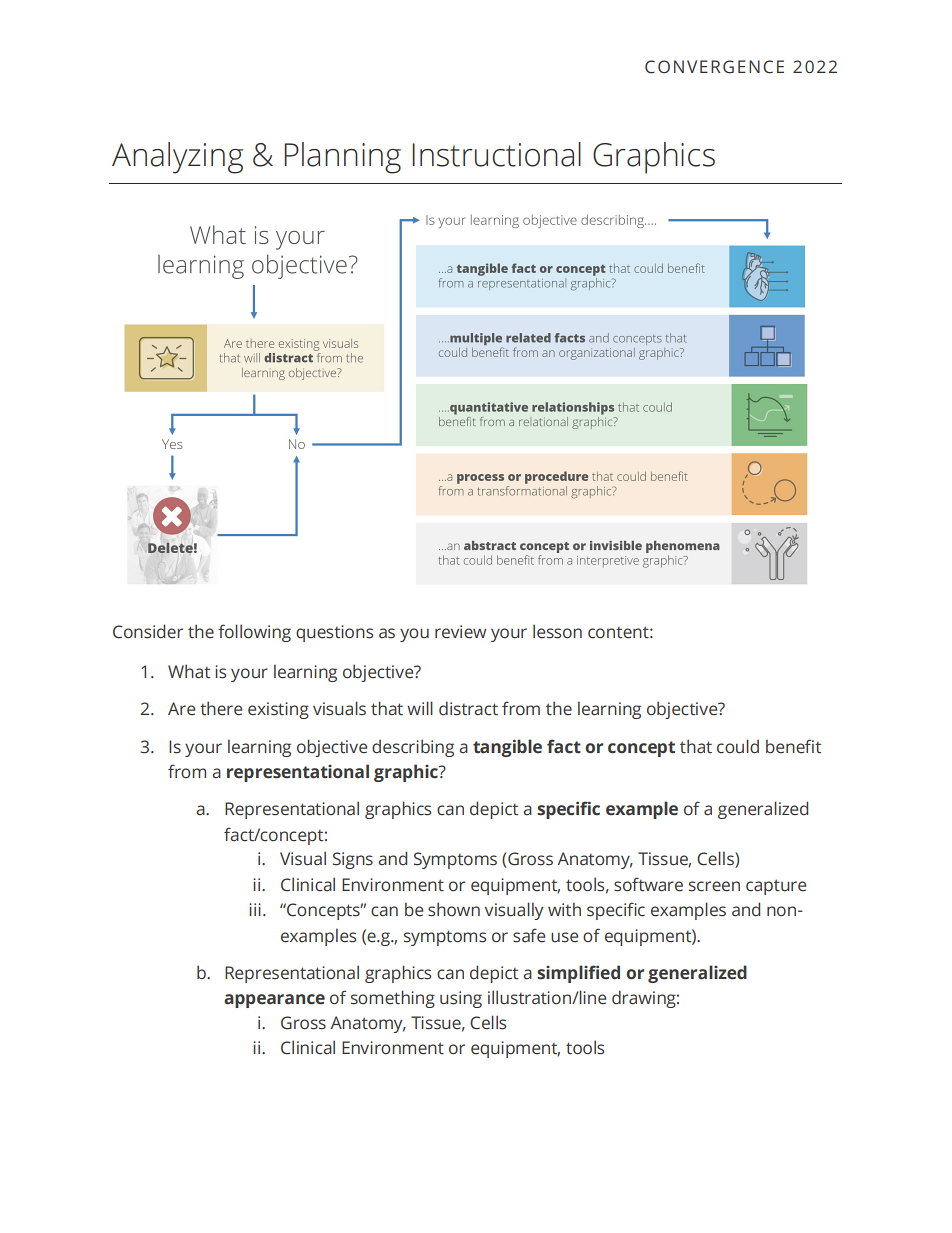 This page has height=1233, width=952. What do you see at coordinates (460, 632) in the page?
I see `review` at bounding box center [460, 632].
